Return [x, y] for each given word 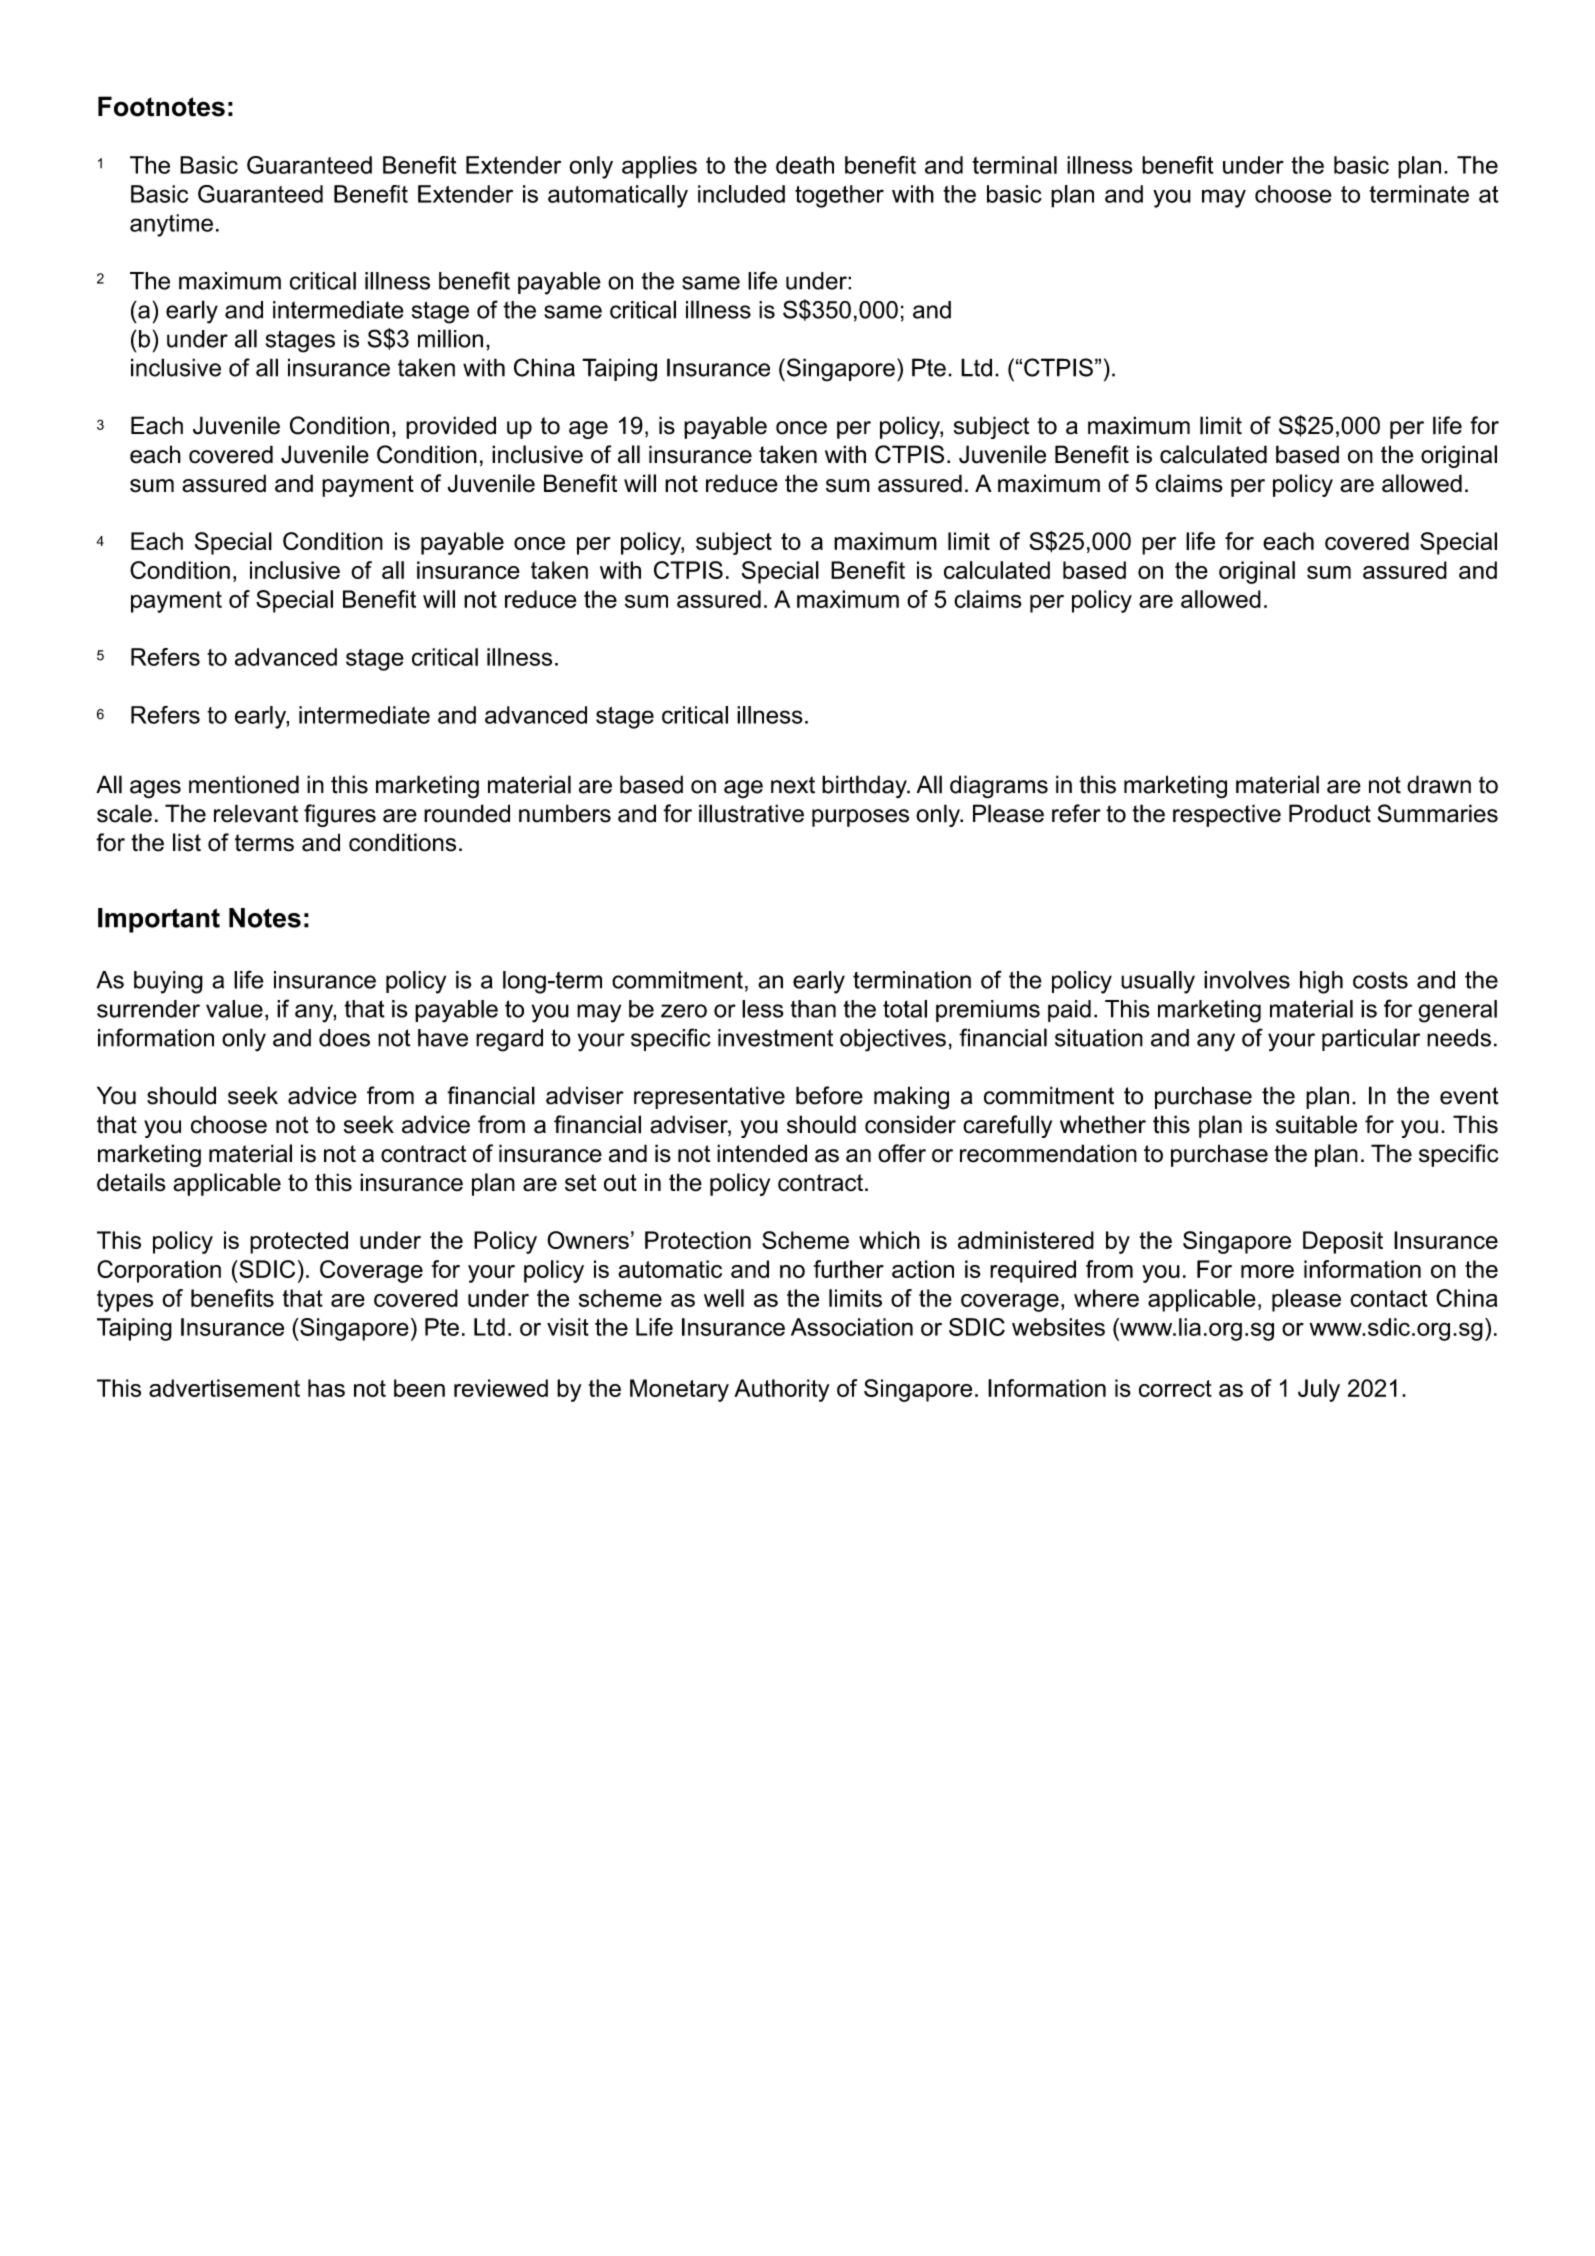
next [793, 785]
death [805, 165]
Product [1330, 813]
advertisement [224, 1388]
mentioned [244, 784]
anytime [171, 225]
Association [852, 1327]
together [839, 196]
